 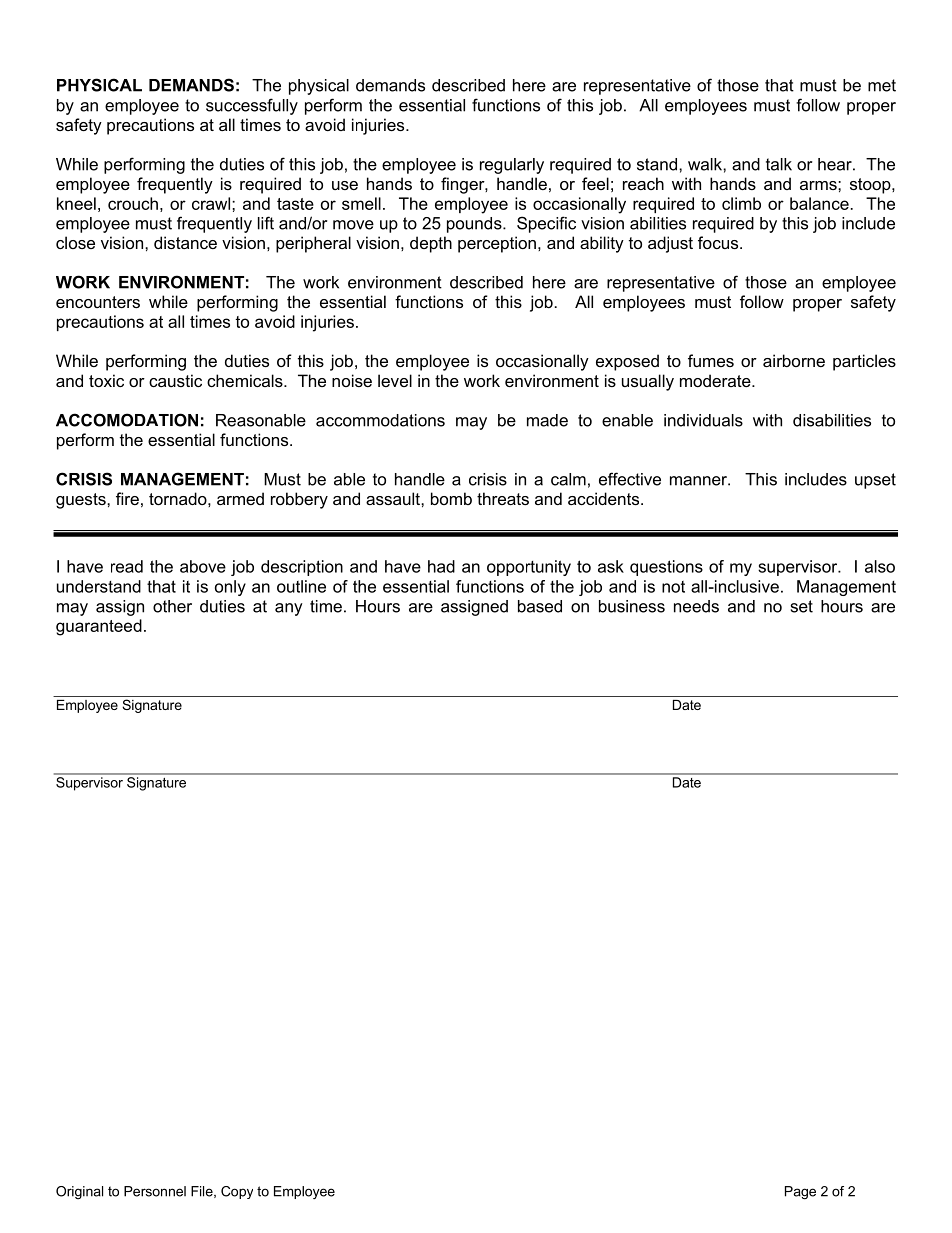 I want to click on other, so click(x=172, y=606).
